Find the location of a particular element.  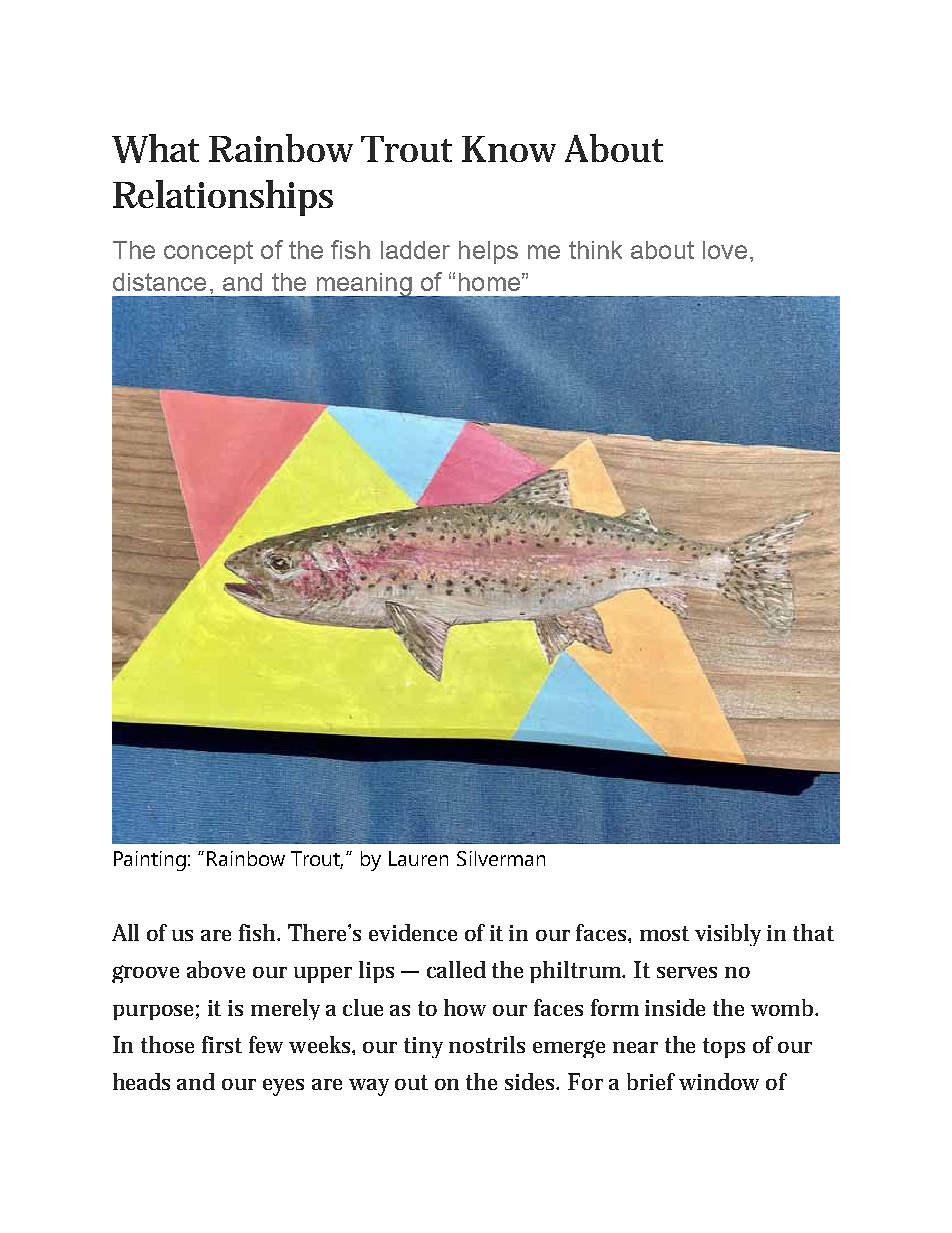

Lauren is located at coordinates (418, 858).
